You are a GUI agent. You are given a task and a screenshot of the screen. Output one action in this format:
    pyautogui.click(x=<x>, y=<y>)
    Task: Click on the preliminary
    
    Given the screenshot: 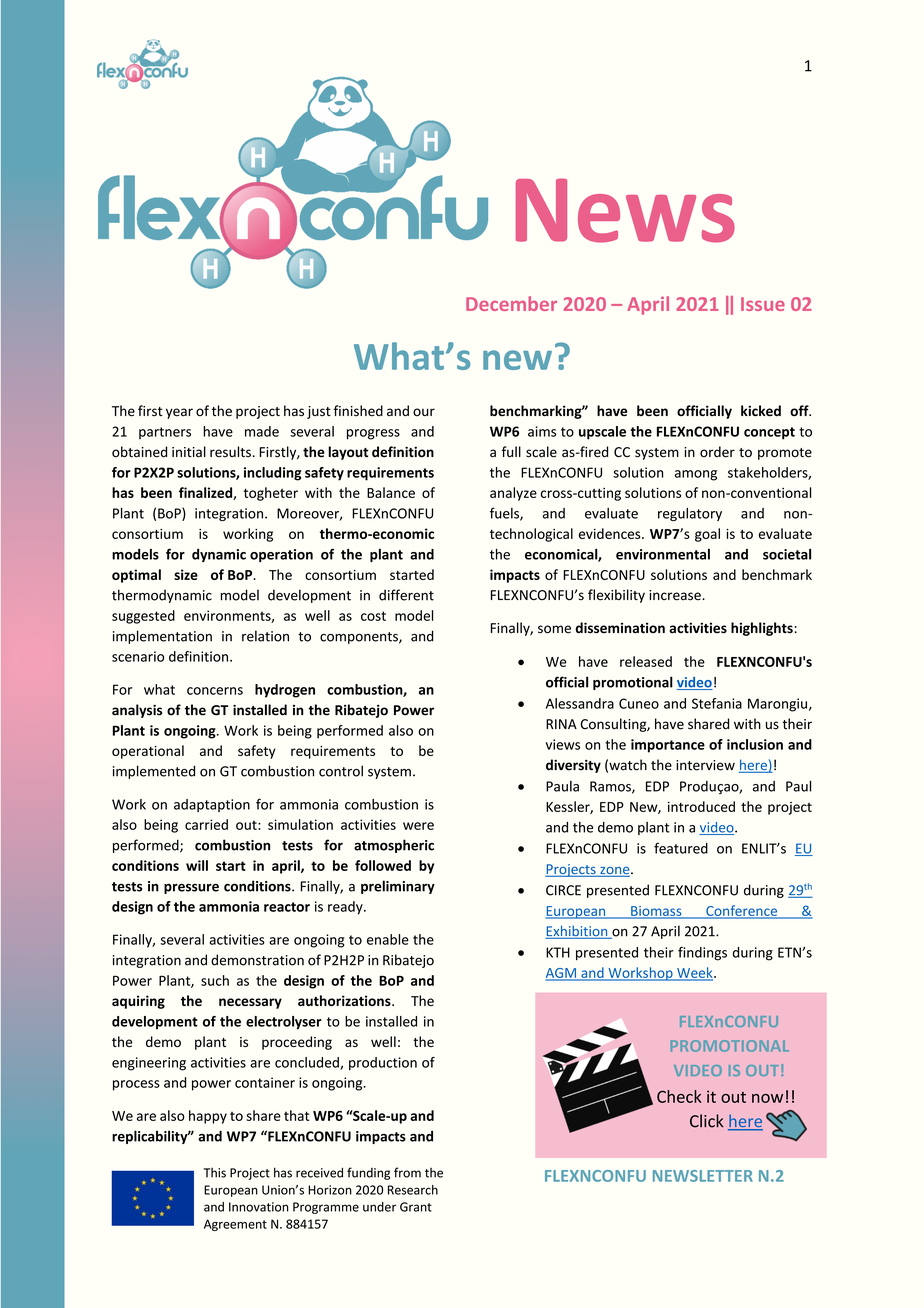 What is the action you would take?
    pyautogui.click(x=398, y=887)
